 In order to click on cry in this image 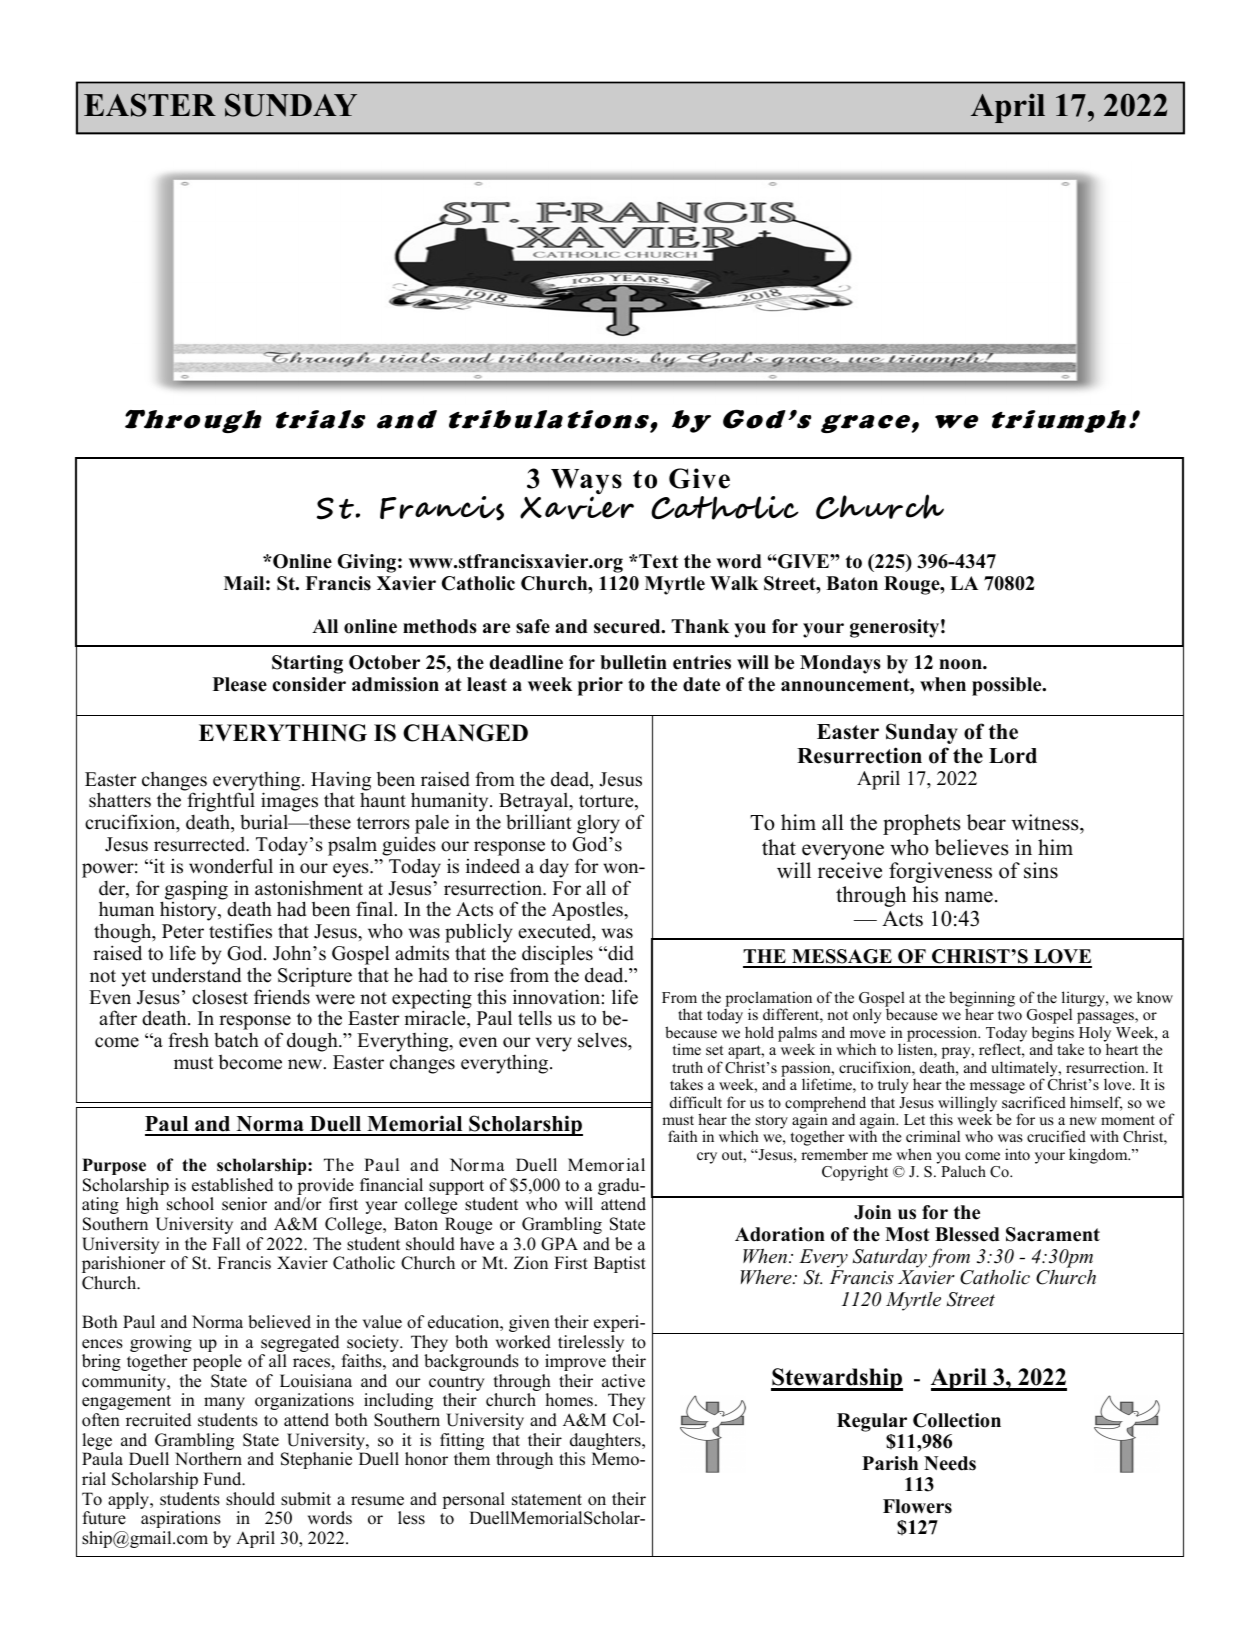, I will do `click(707, 1158)`.
